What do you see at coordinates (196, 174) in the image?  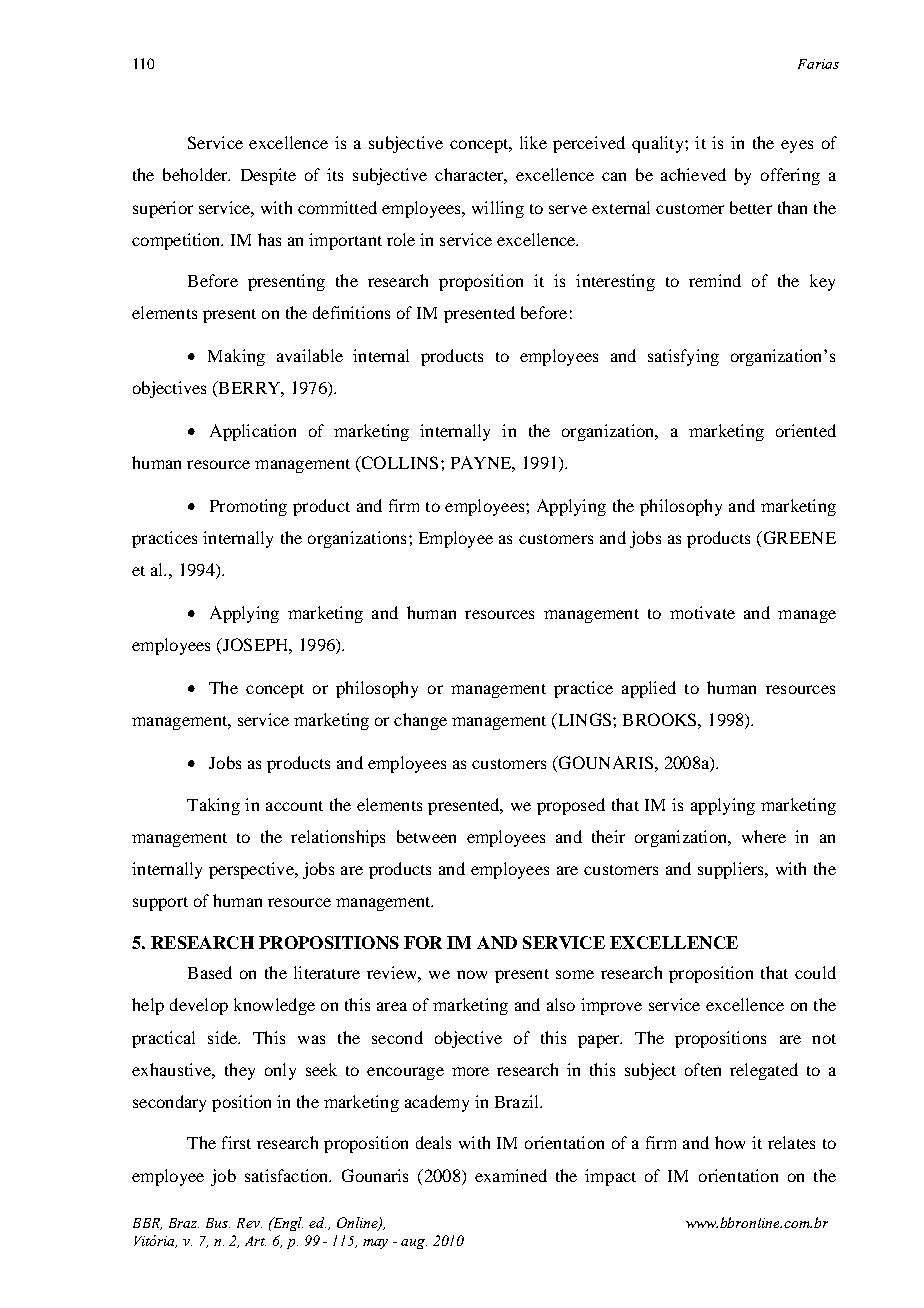 I see `beholder` at bounding box center [196, 174].
